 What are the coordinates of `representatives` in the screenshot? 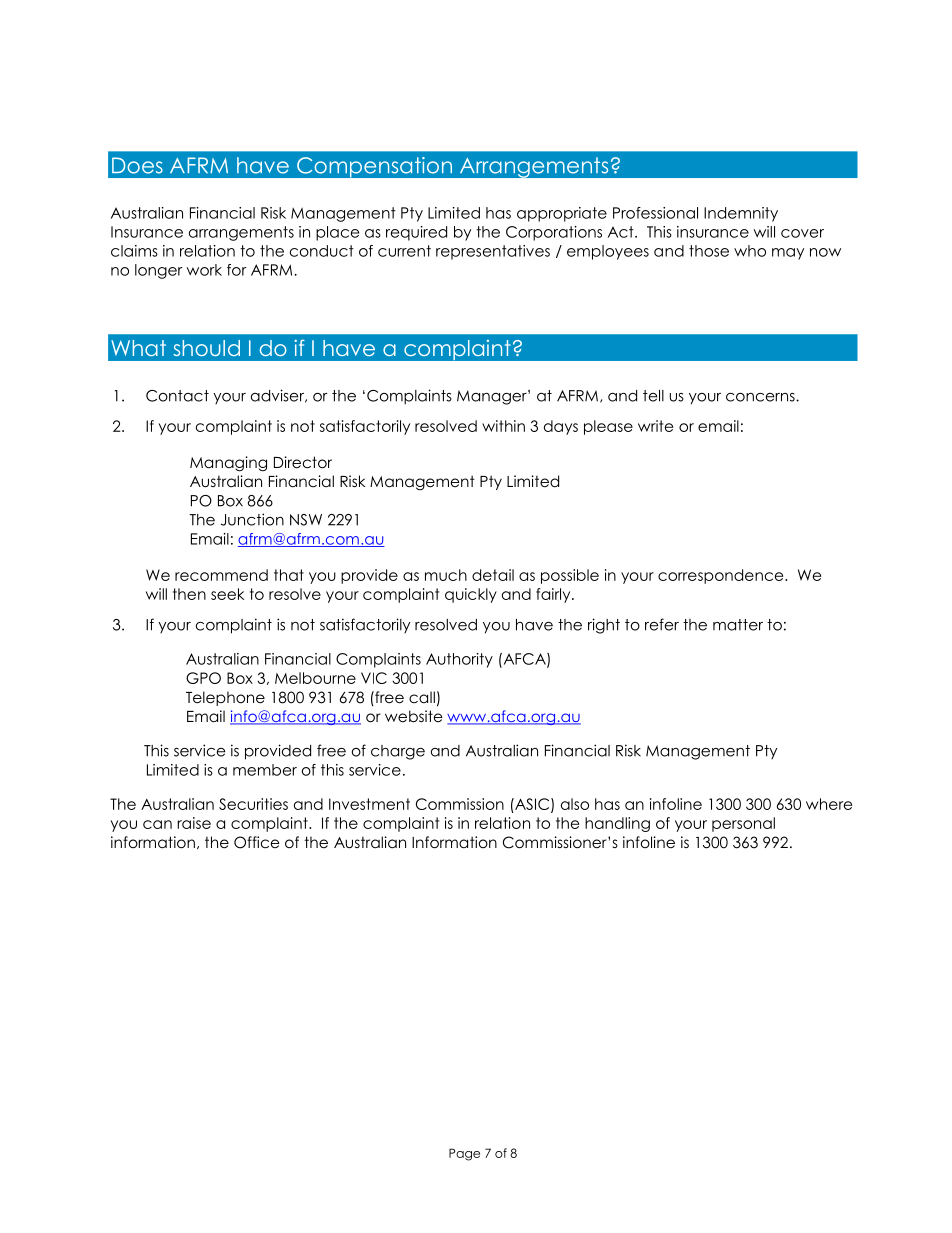 It's located at (493, 252).
